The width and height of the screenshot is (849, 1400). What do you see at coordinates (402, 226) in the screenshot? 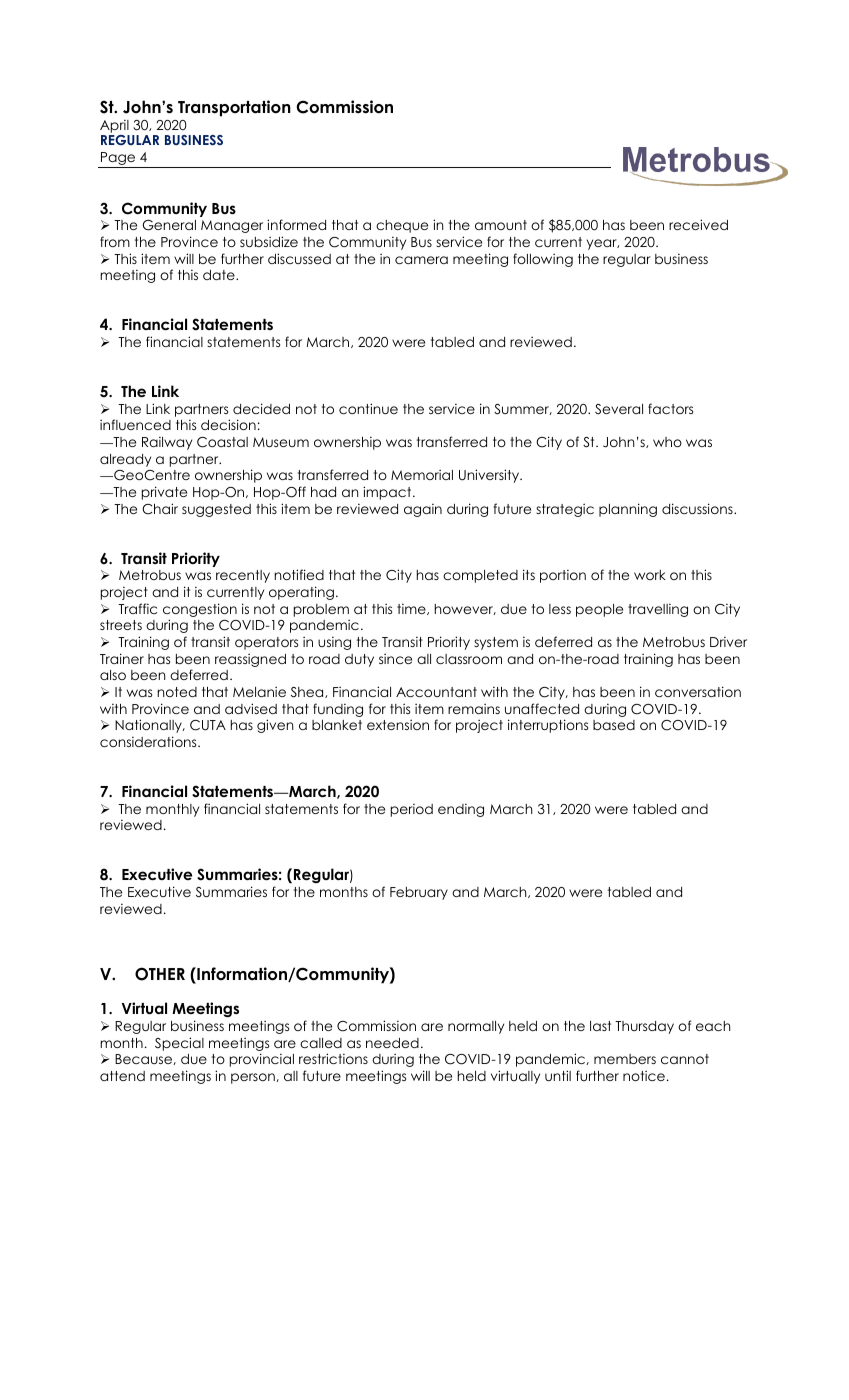
I see `cheque` at bounding box center [402, 226].
